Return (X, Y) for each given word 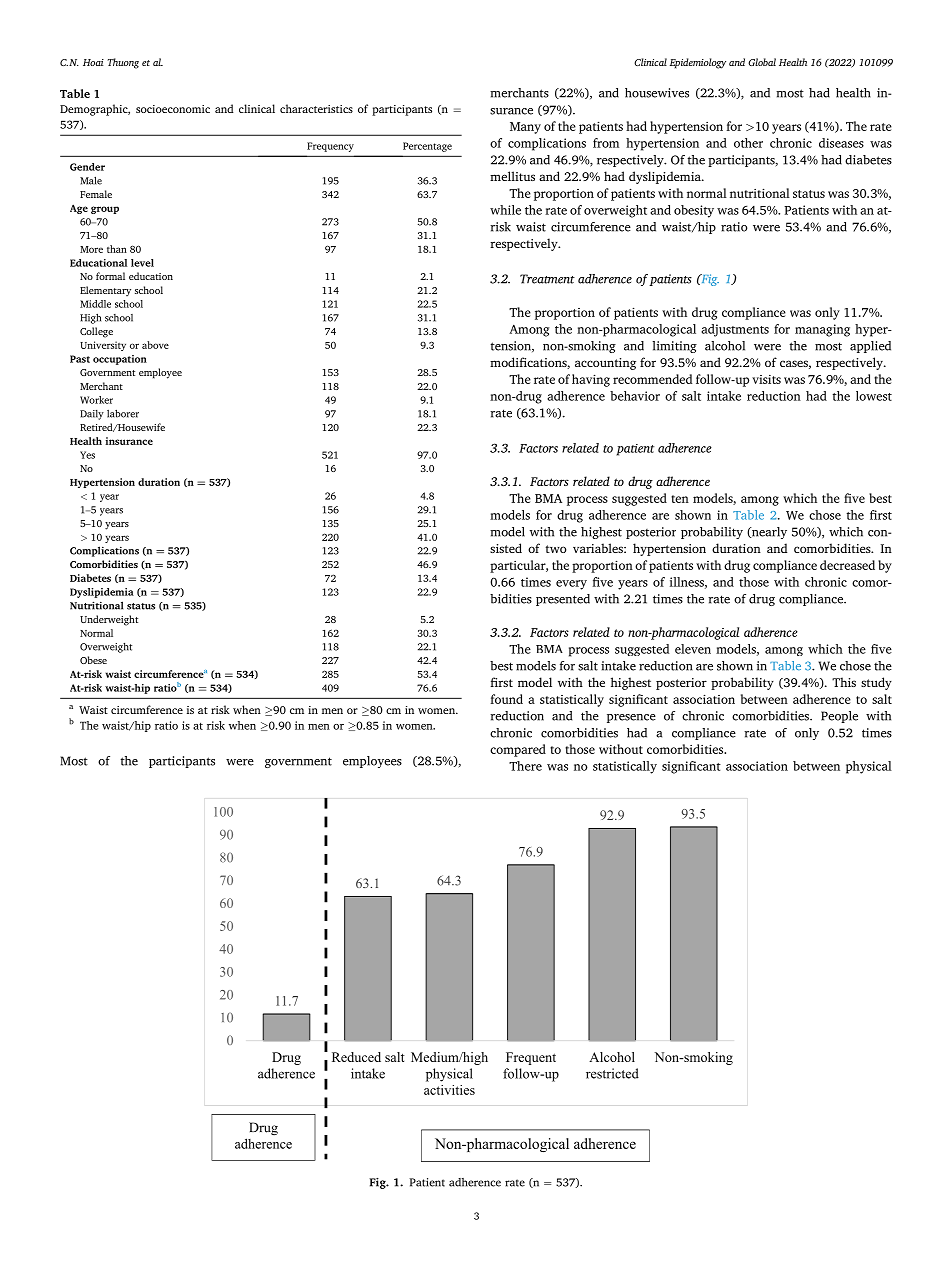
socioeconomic (173, 109)
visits (766, 379)
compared (518, 750)
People (839, 717)
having (591, 380)
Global (762, 62)
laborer (123, 413)
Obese (93, 660)
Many (525, 128)
